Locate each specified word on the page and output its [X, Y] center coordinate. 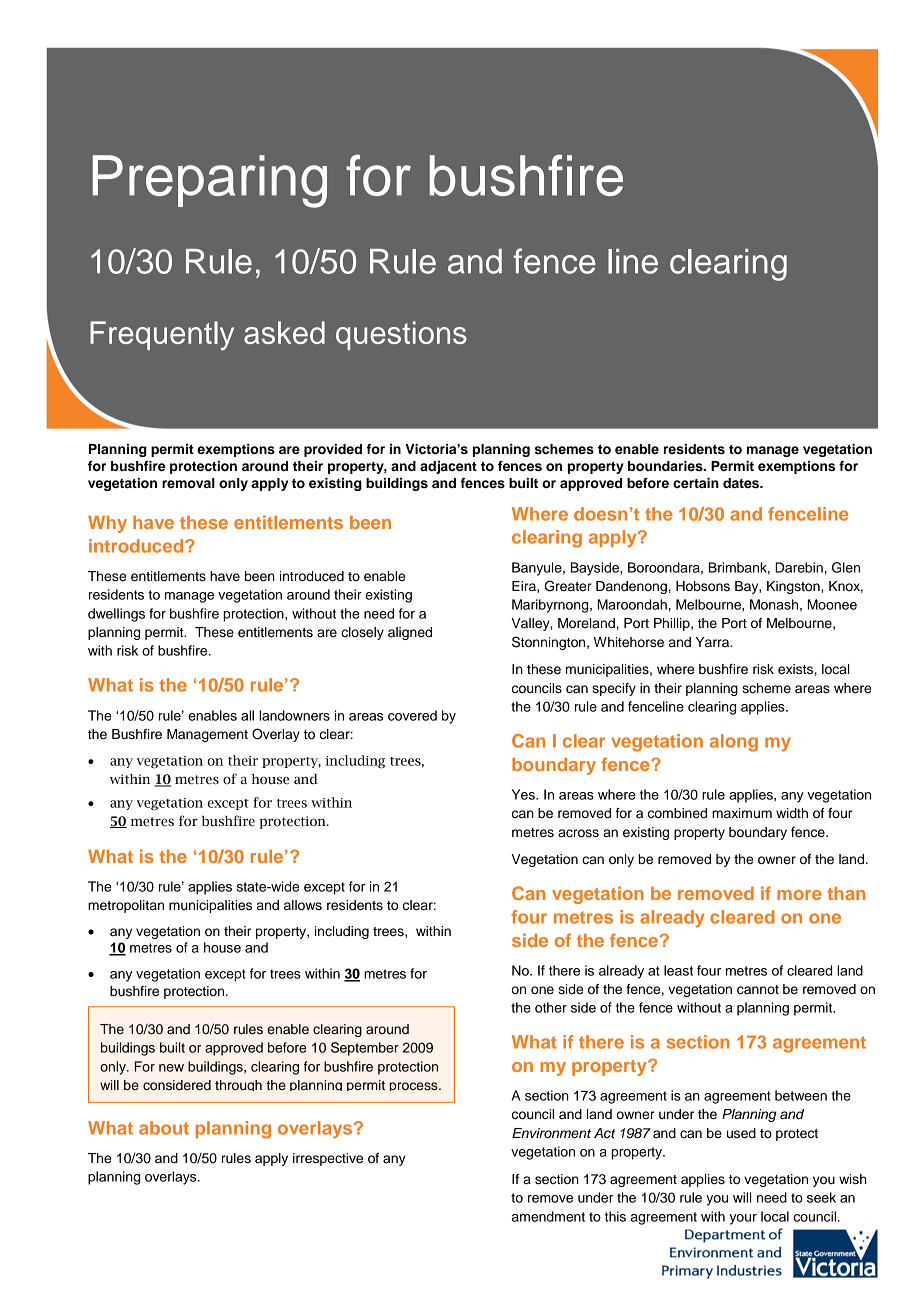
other [551, 1007]
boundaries [666, 466]
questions [401, 335]
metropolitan [126, 906]
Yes [524, 794]
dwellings [116, 615]
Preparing [210, 181]
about [164, 1128]
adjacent [448, 467]
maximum [742, 813]
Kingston [794, 587]
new [171, 1068]
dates [742, 483]
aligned [410, 633]
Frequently [162, 336]
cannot [758, 990]
